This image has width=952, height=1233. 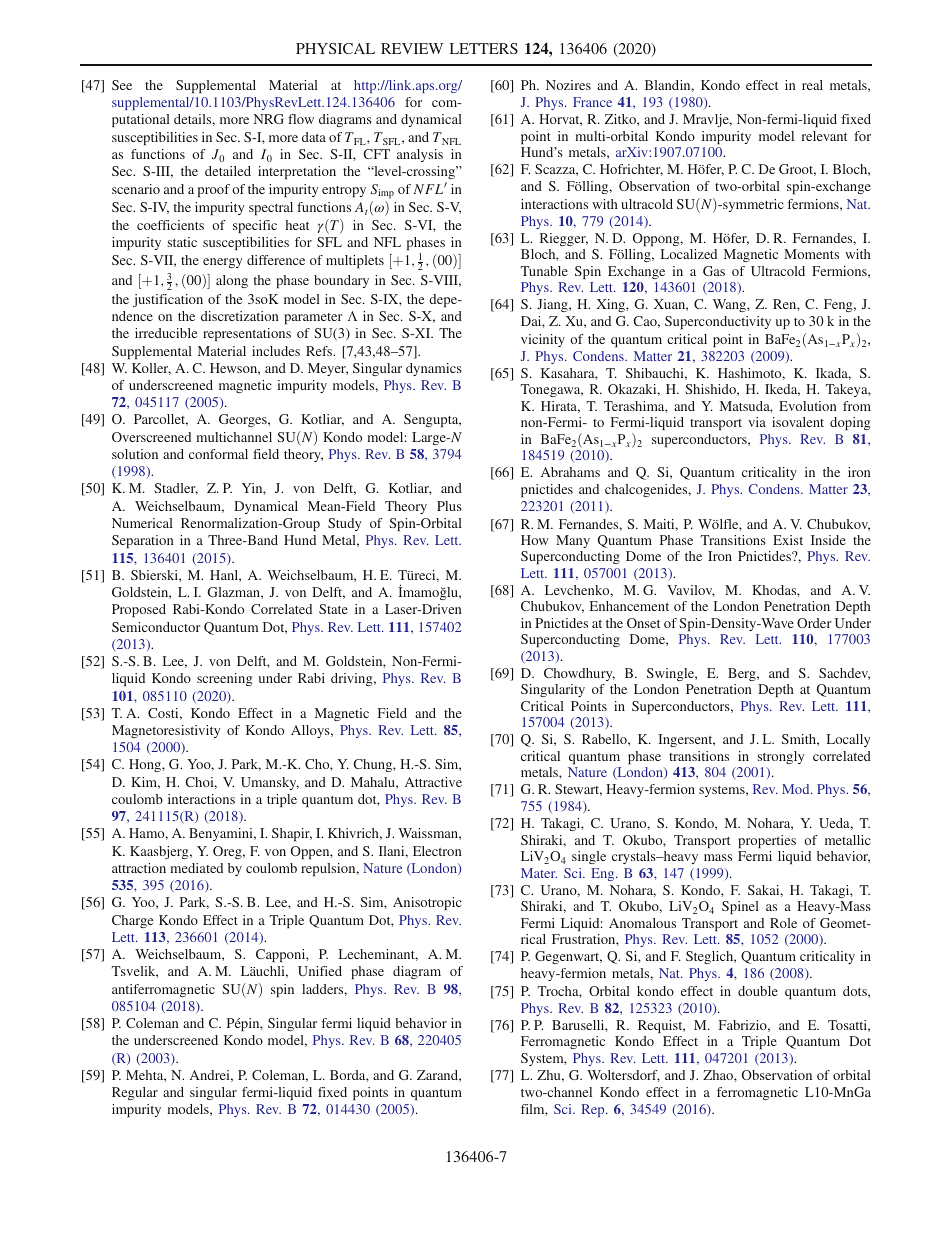 What do you see at coordinates (269, 119) in the image?
I see `NRG` at bounding box center [269, 119].
